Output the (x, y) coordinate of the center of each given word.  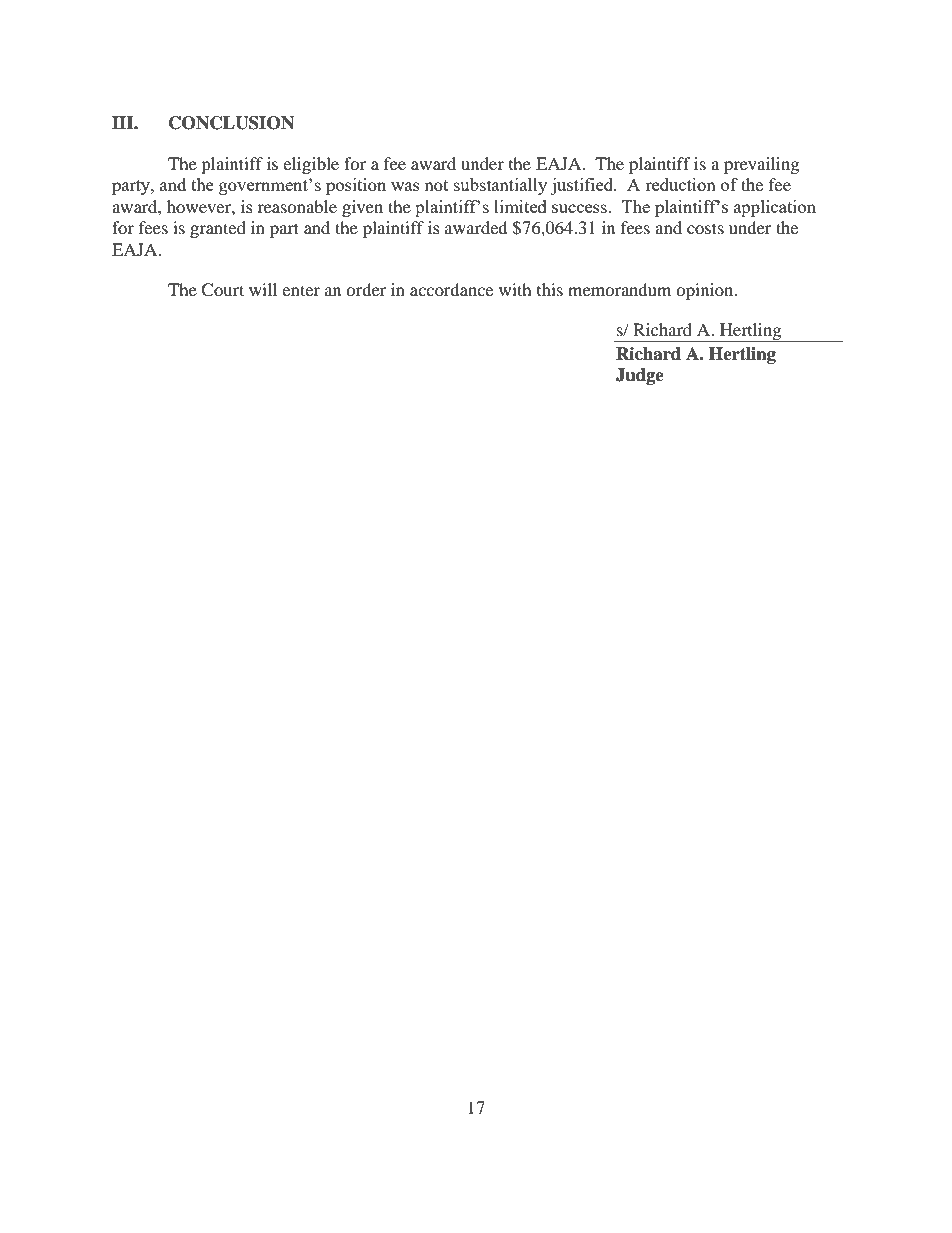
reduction (680, 184)
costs (705, 228)
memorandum (619, 289)
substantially (500, 186)
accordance (451, 289)
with (515, 289)
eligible (311, 165)
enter (301, 290)
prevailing (761, 165)
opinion (706, 291)
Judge (640, 376)
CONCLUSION (231, 123)
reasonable (297, 206)
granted (218, 229)
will (263, 289)
